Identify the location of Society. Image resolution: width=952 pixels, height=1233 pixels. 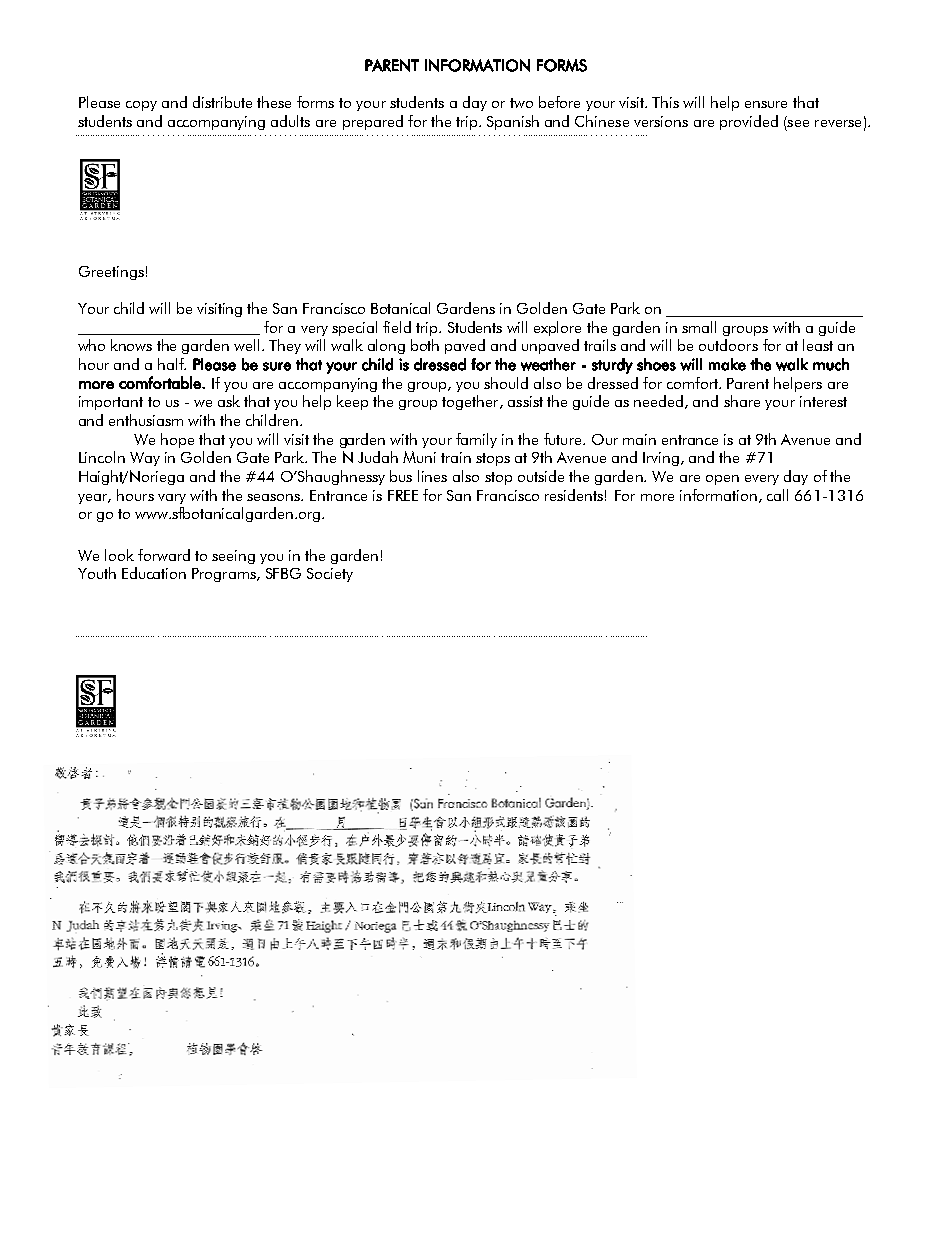
(330, 575).
